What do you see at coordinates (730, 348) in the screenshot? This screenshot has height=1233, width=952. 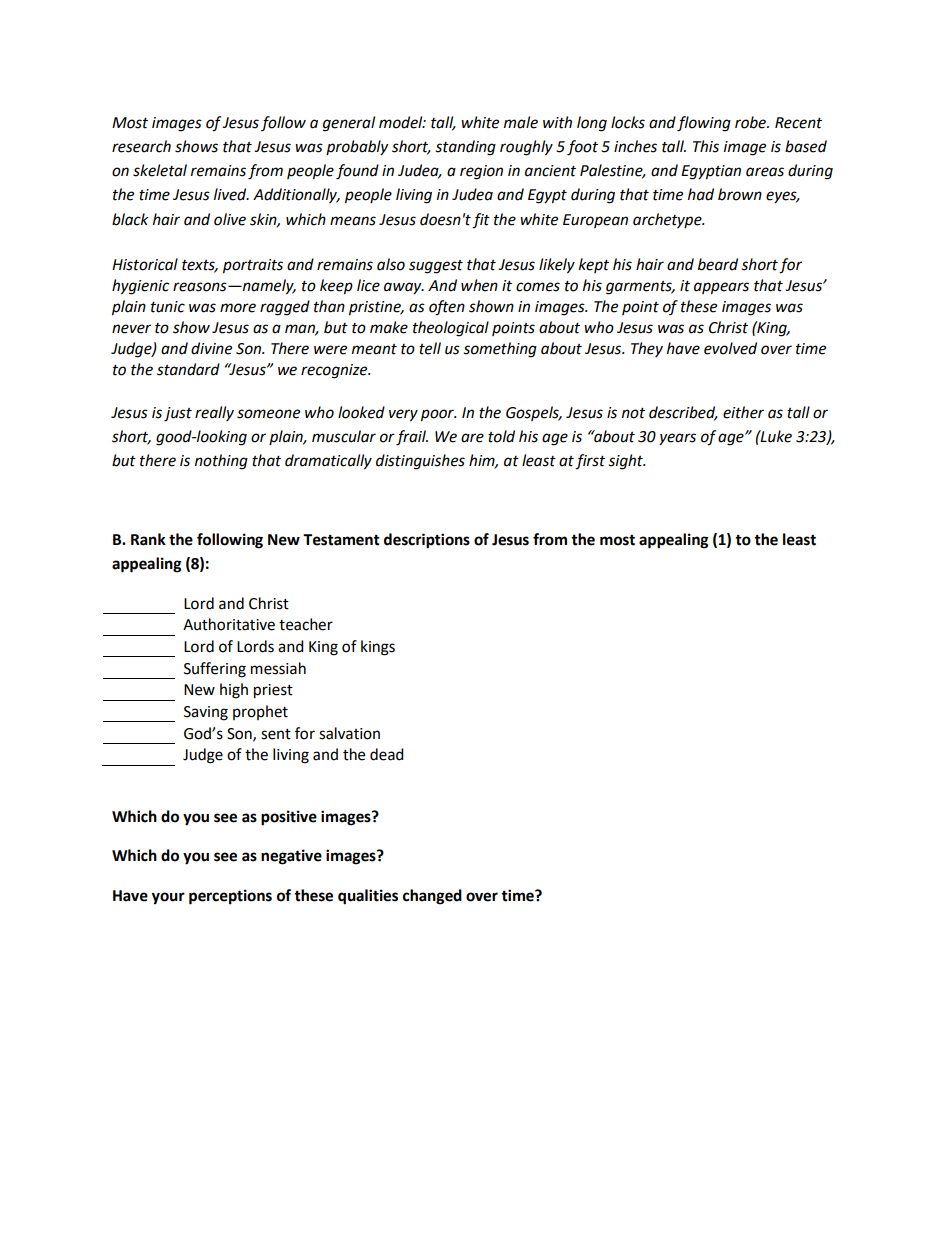 I see `evolved` at bounding box center [730, 348].
